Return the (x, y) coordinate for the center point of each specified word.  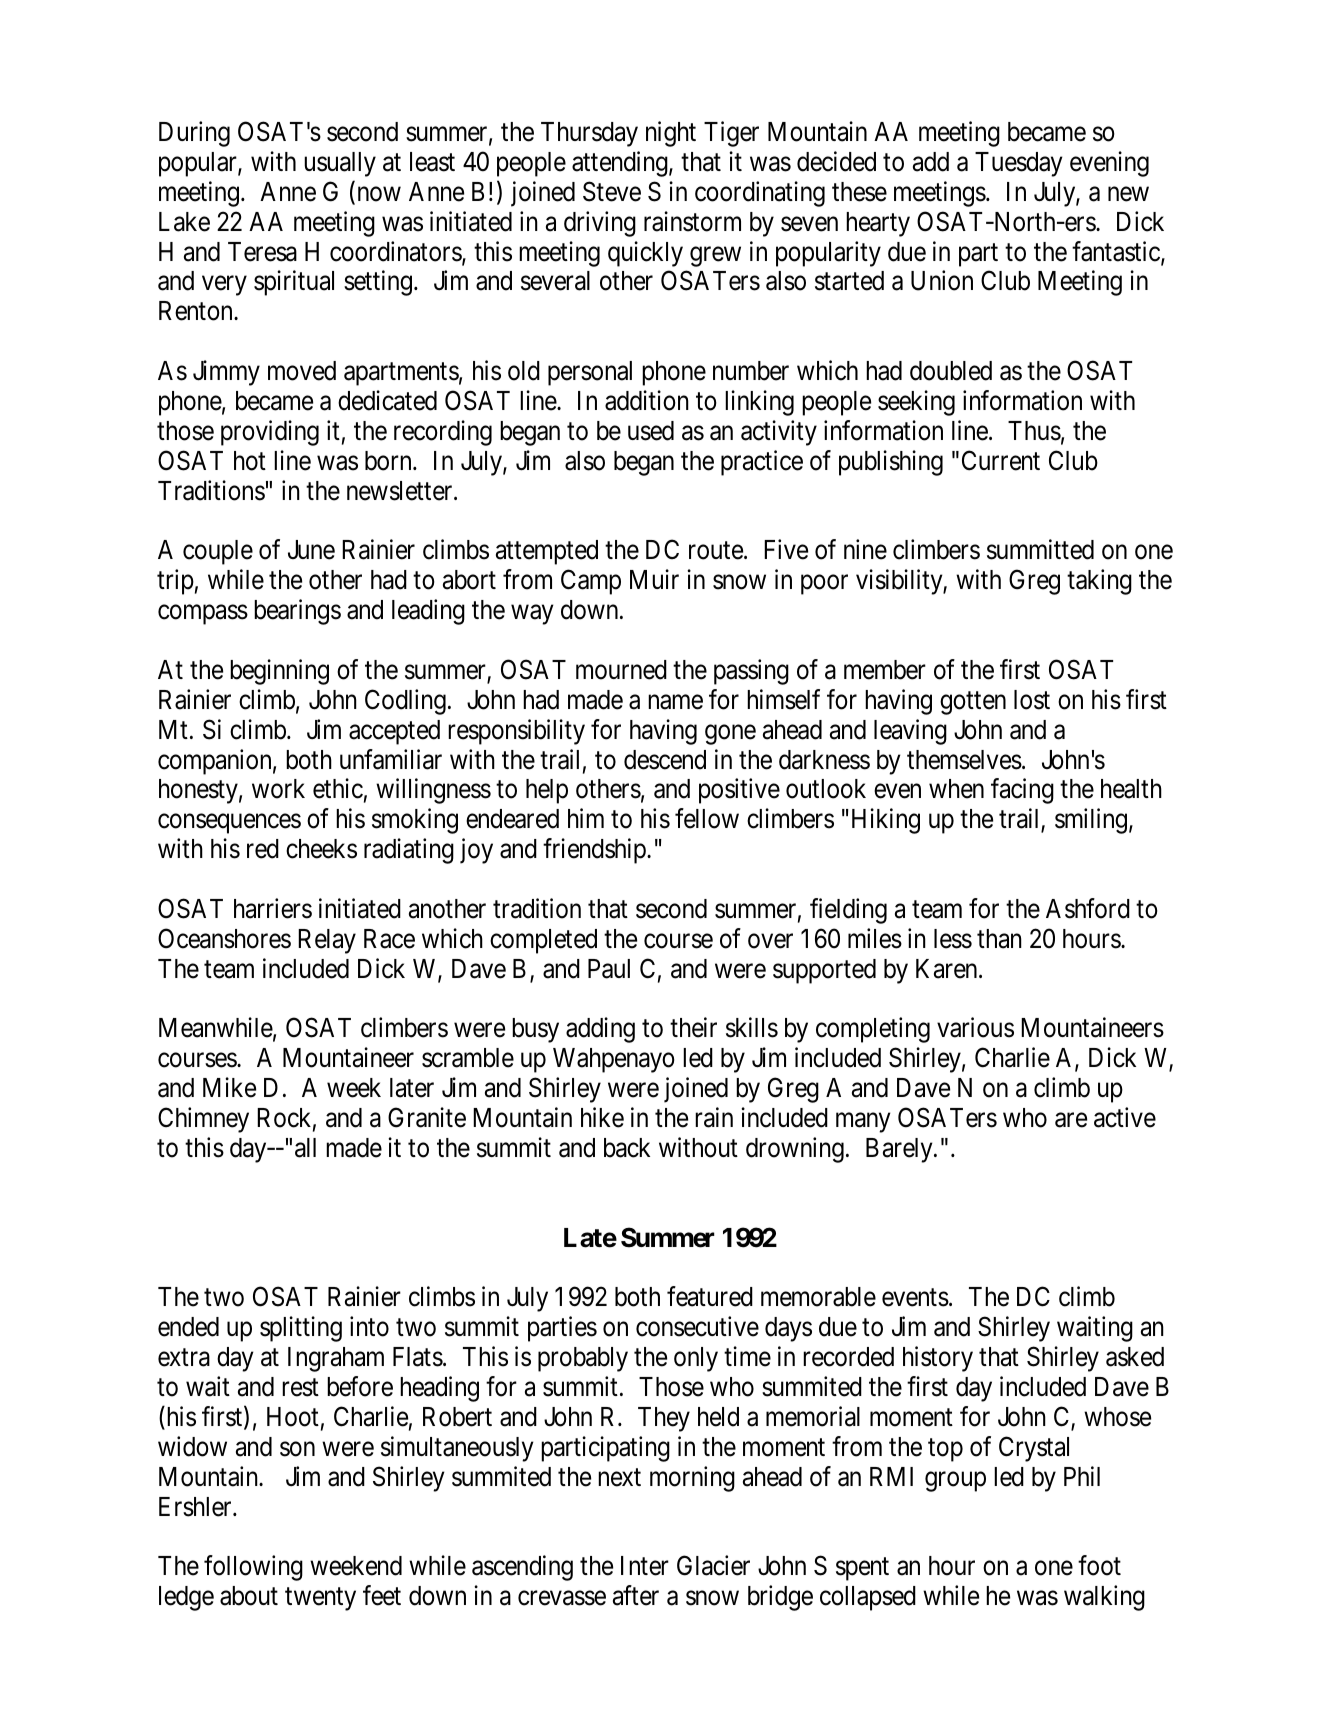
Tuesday (1019, 164)
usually (340, 164)
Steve (612, 191)
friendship (595, 851)
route (716, 551)
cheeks (321, 849)
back (627, 1148)
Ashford (1088, 908)
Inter (645, 1566)
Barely (900, 1150)
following (253, 1568)
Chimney (203, 1120)
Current (1001, 460)
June (311, 550)
